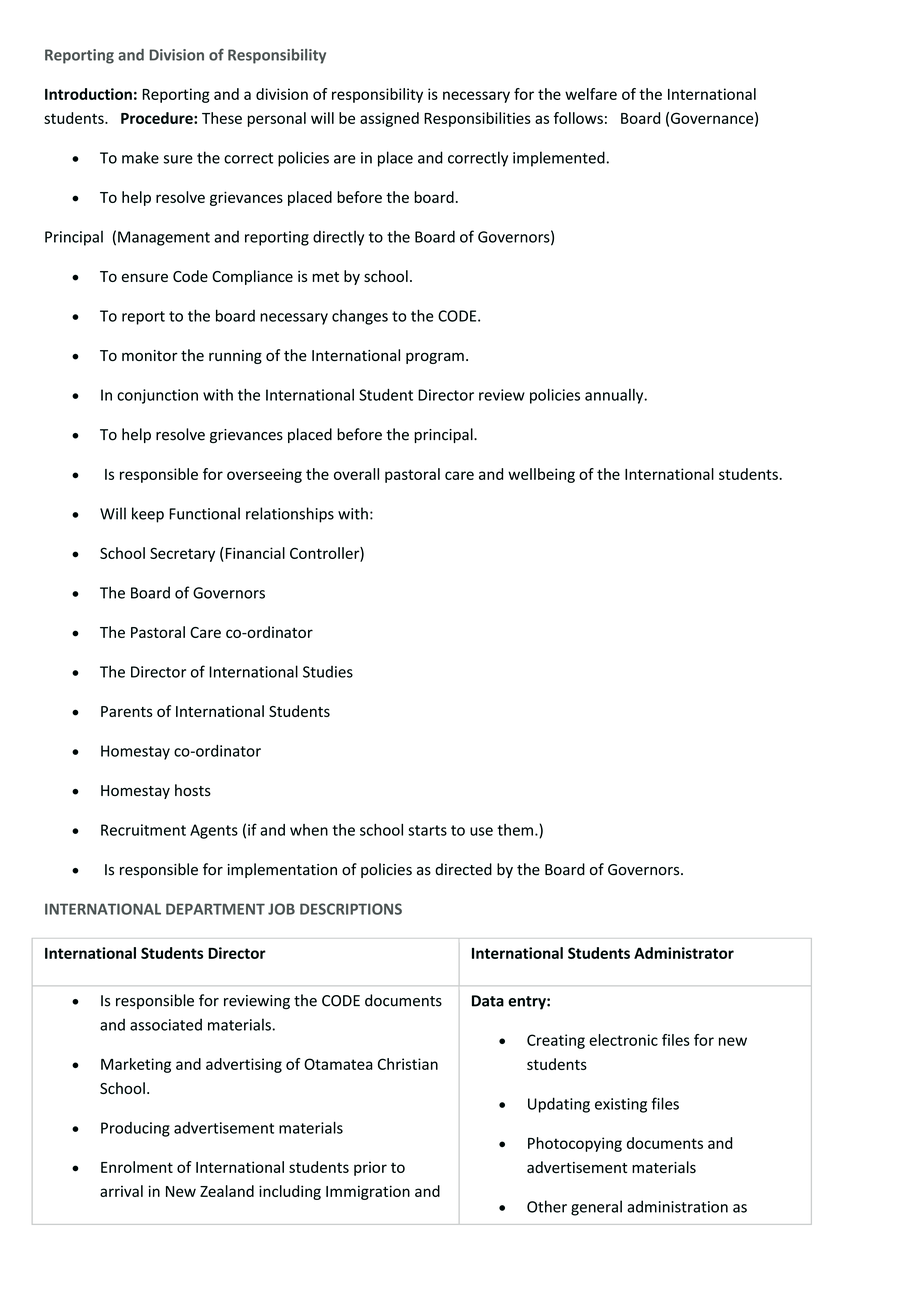  I want to click on Enrolment, so click(137, 1167).
